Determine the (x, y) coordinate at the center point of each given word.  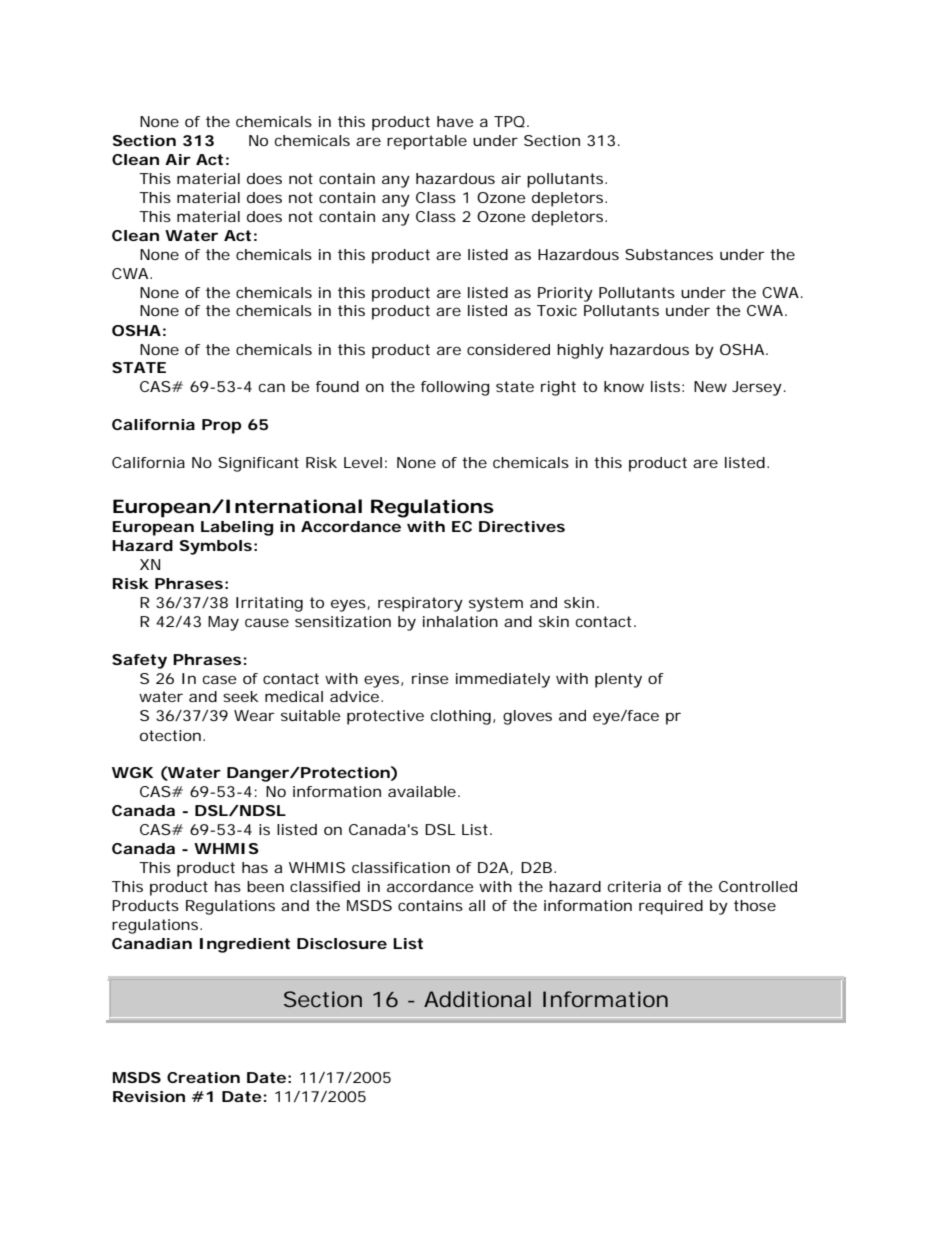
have (455, 121)
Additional (477, 999)
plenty (618, 680)
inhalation (460, 621)
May (223, 623)
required (671, 907)
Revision (149, 1096)
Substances (669, 254)
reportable (427, 142)
